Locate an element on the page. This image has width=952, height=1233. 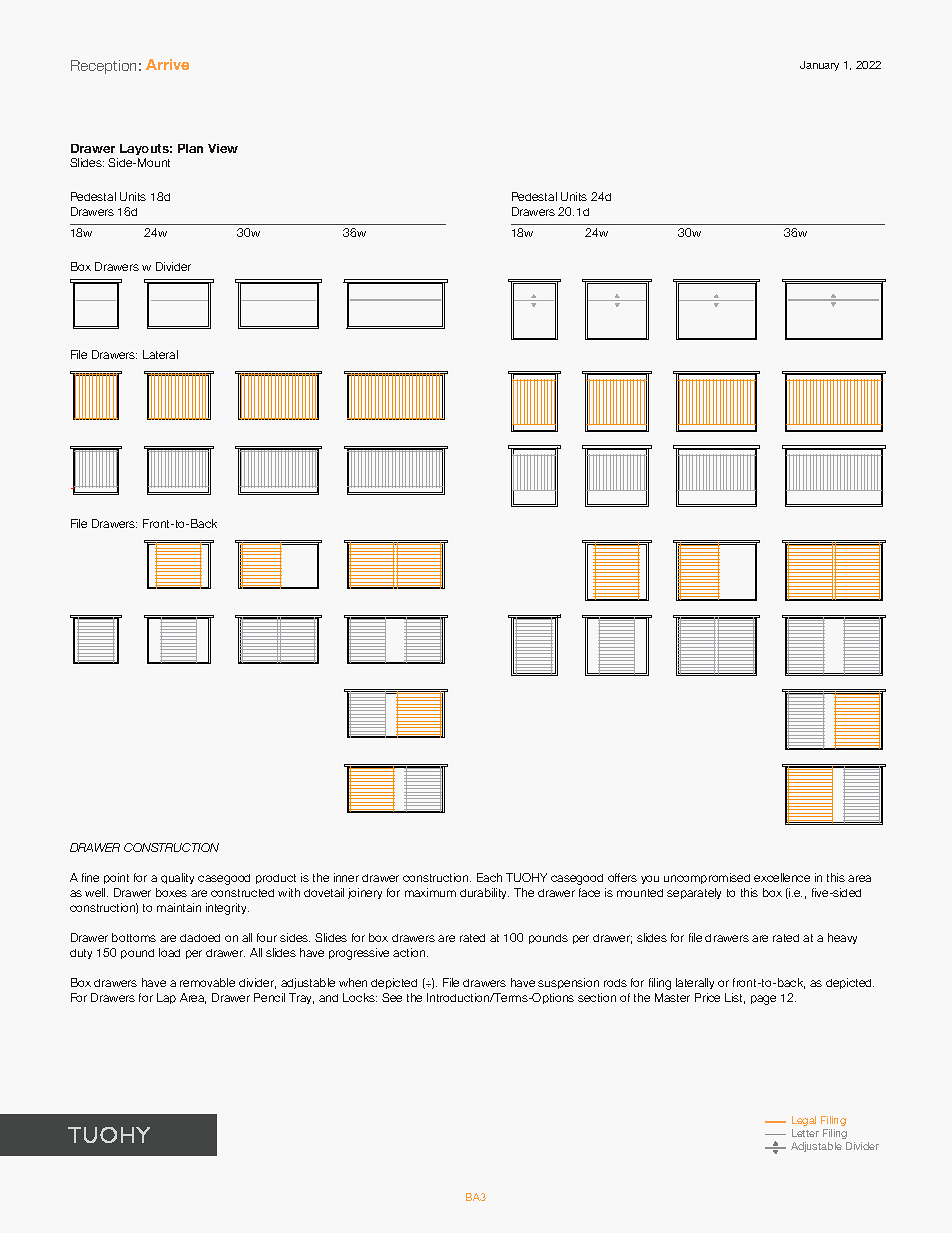
January is located at coordinates (819, 66).
